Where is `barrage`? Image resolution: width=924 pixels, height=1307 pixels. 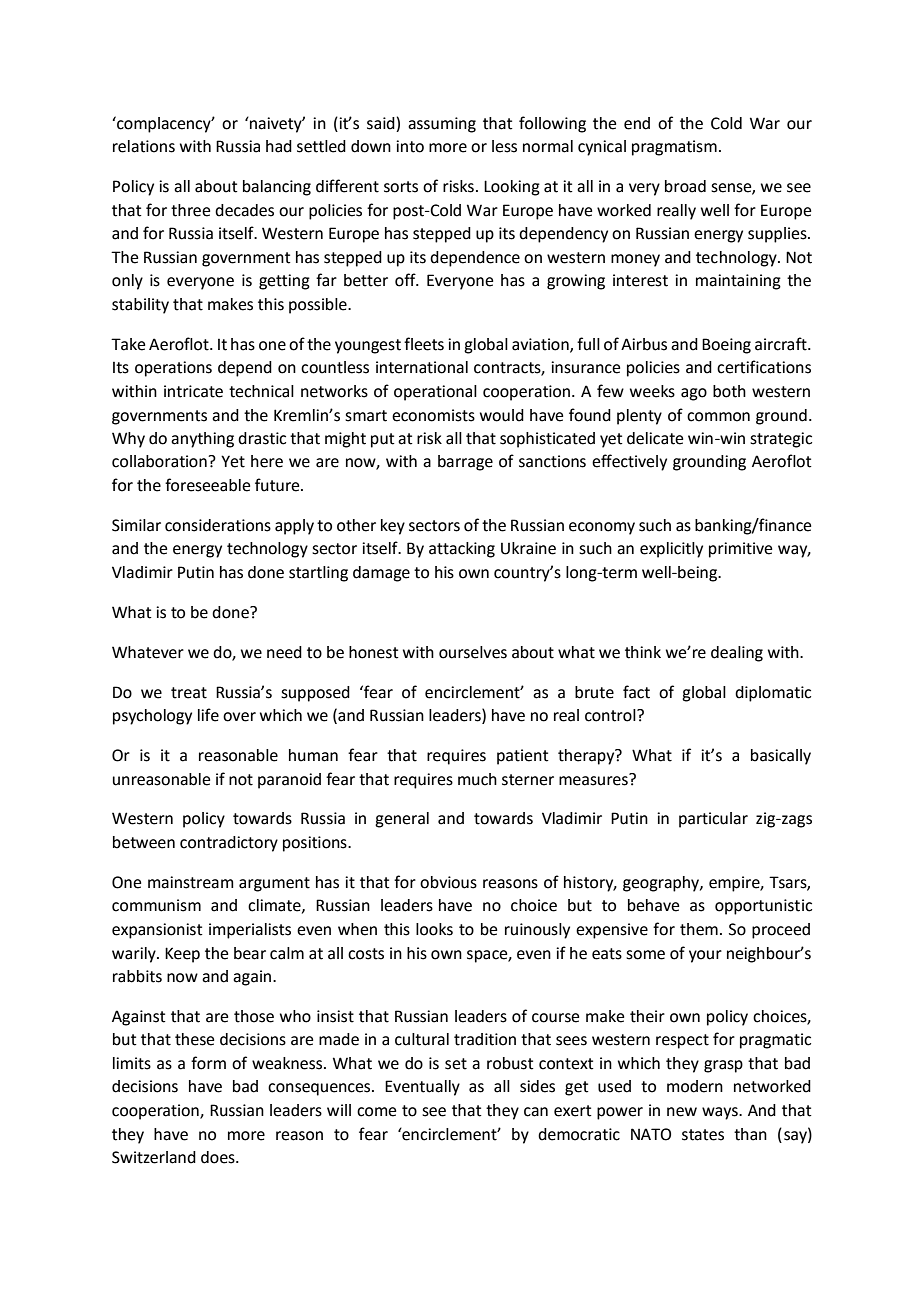
barrage is located at coordinates (465, 463).
